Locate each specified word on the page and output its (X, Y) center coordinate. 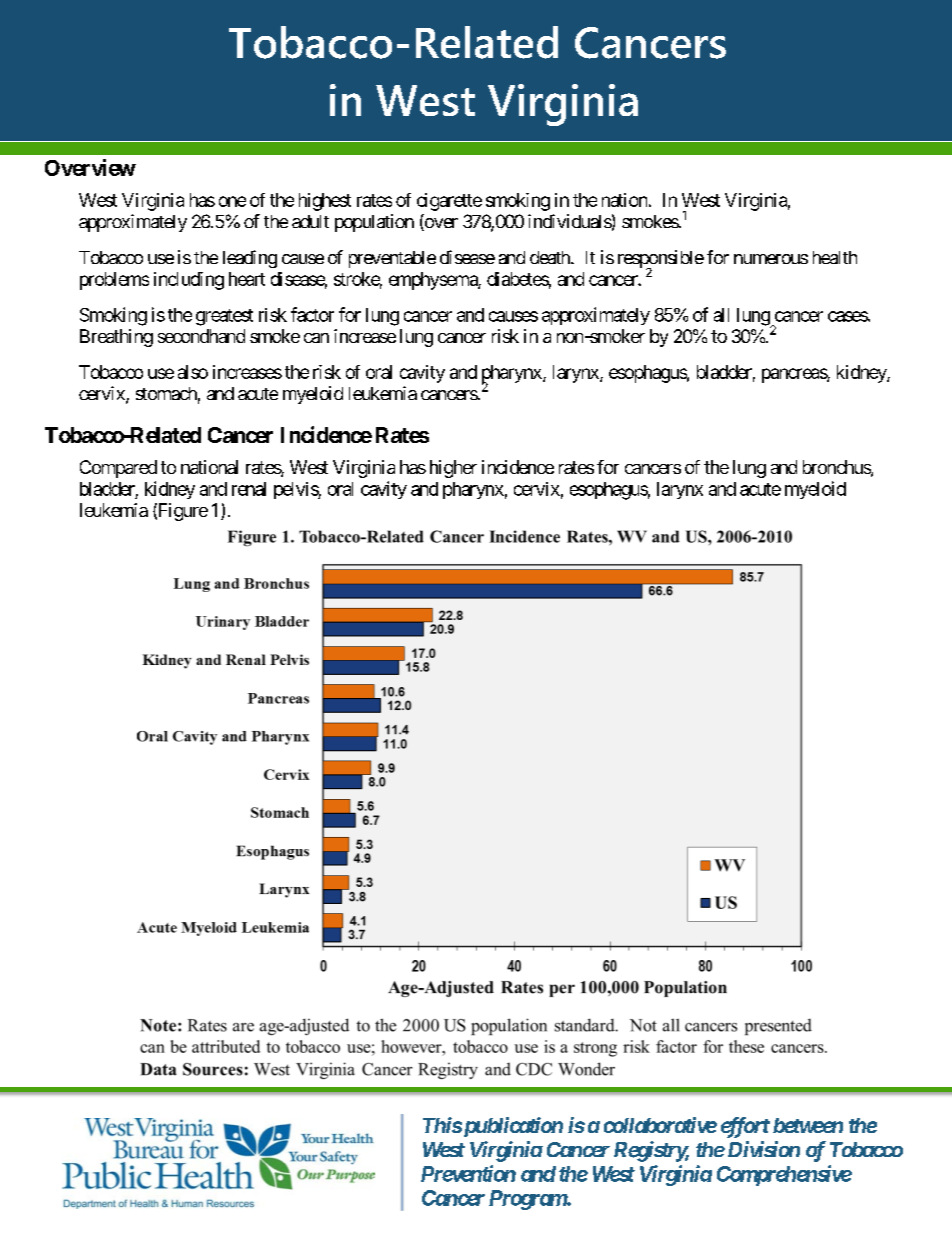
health (835, 257)
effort (745, 1127)
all (721, 315)
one (232, 201)
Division (762, 1149)
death (551, 257)
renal (249, 489)
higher (453, 469)
